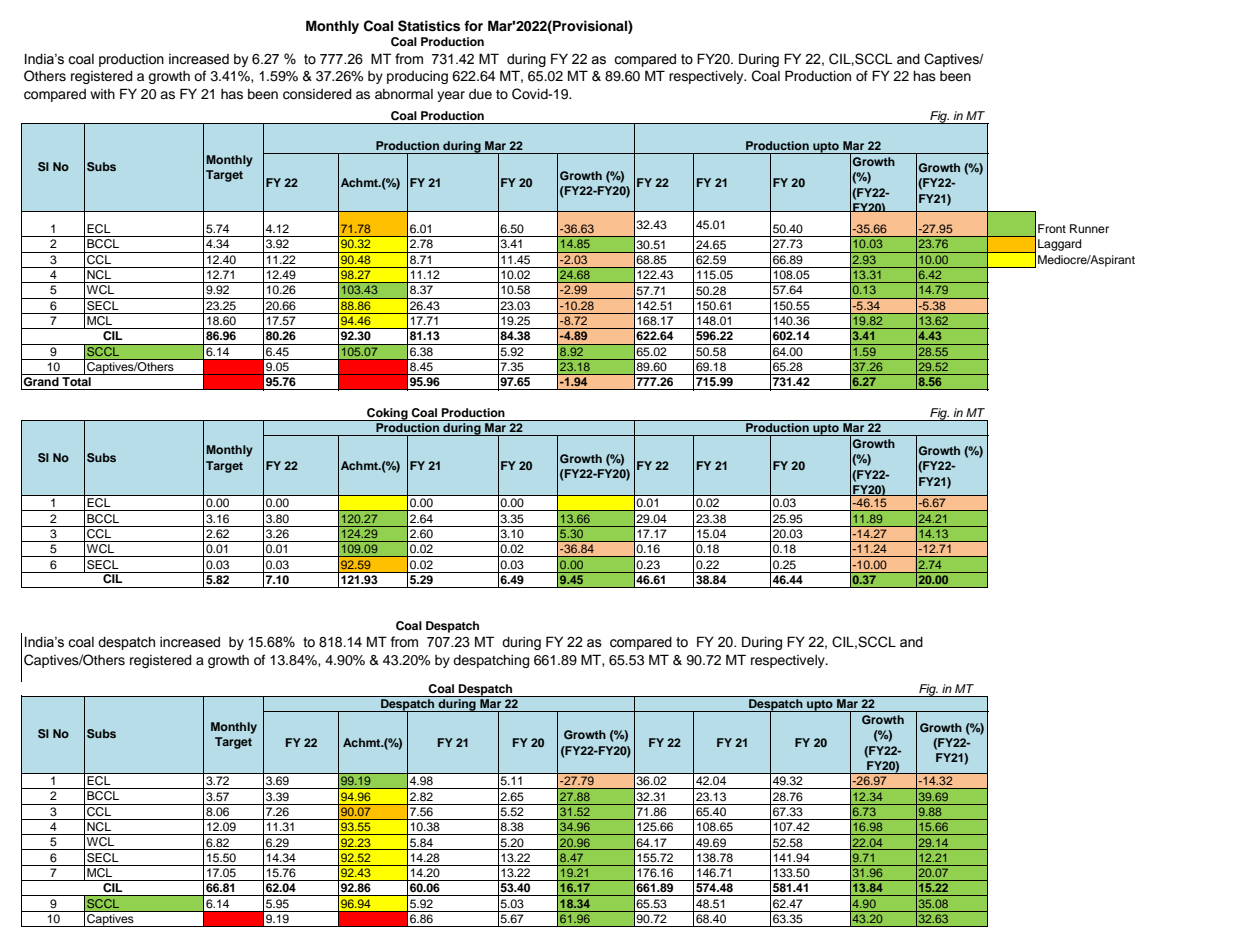 The width and height of the screenshot is (1233, 952). Describe the element at coordinates (387, 414) in the screenshot. I see `Coking` at that location.
